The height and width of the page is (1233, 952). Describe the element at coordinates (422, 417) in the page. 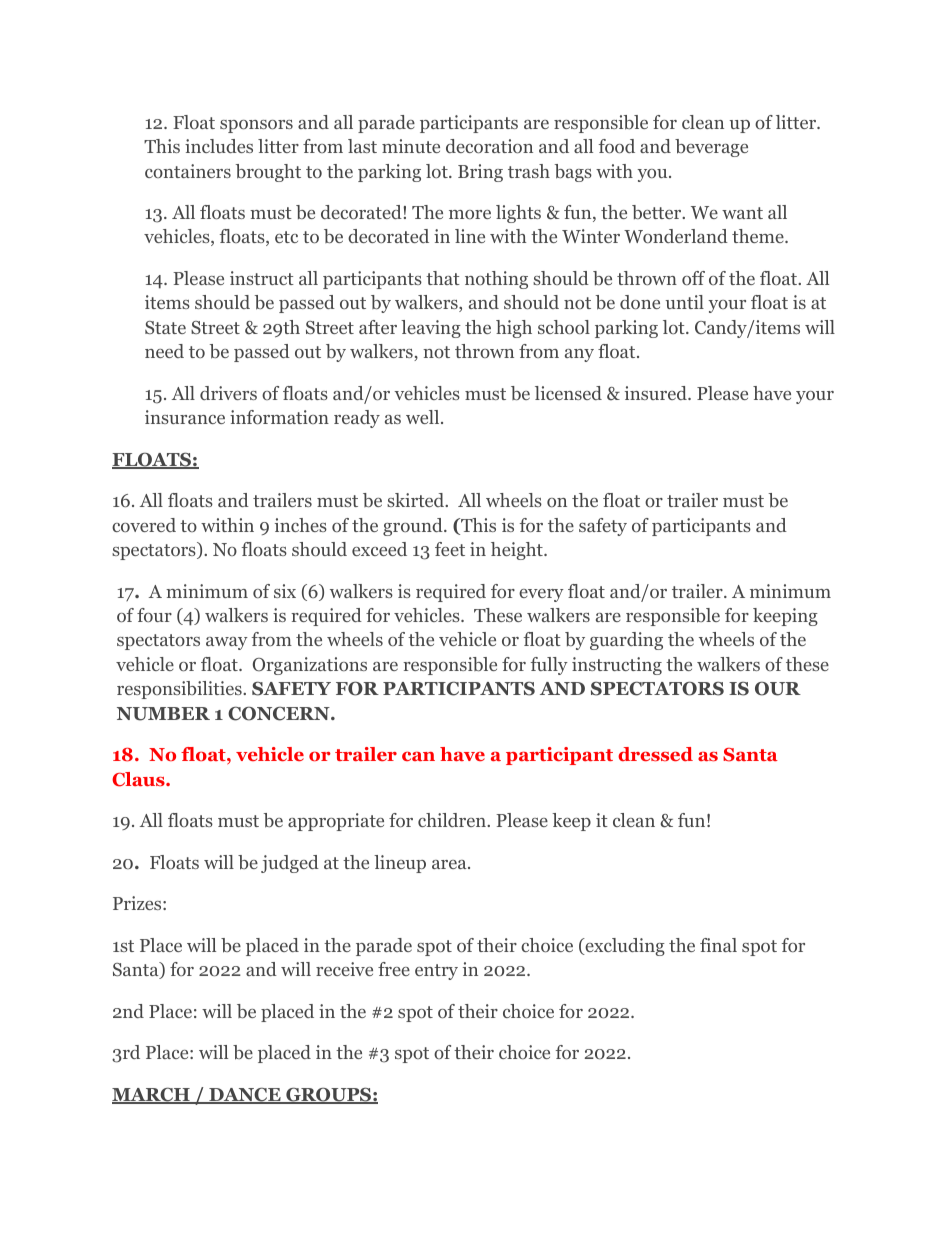

I see `well` at that location.
